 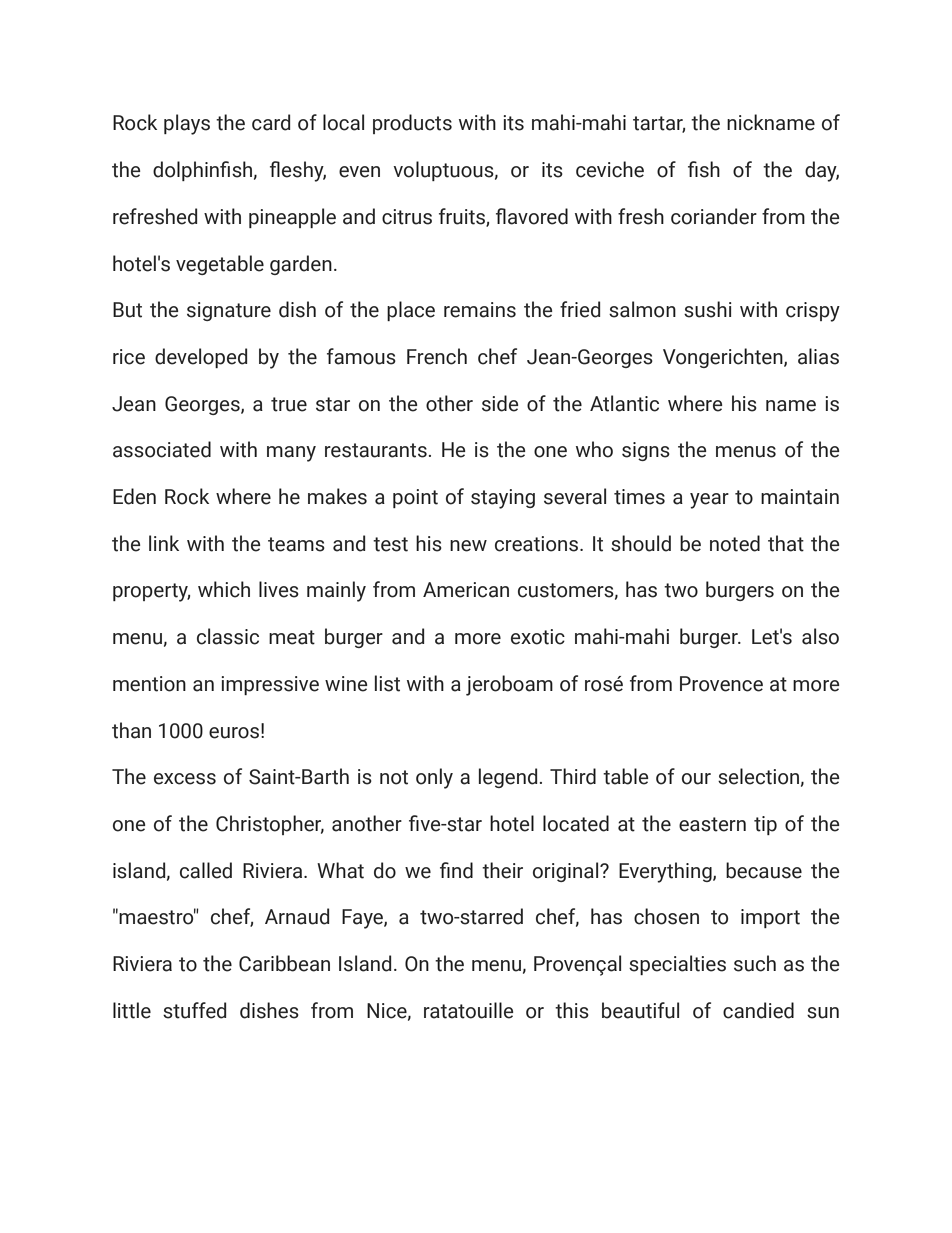 What do you see at coordinates (714, 216) in the page?
I see `coriander` at bounding box center [714, 216].
